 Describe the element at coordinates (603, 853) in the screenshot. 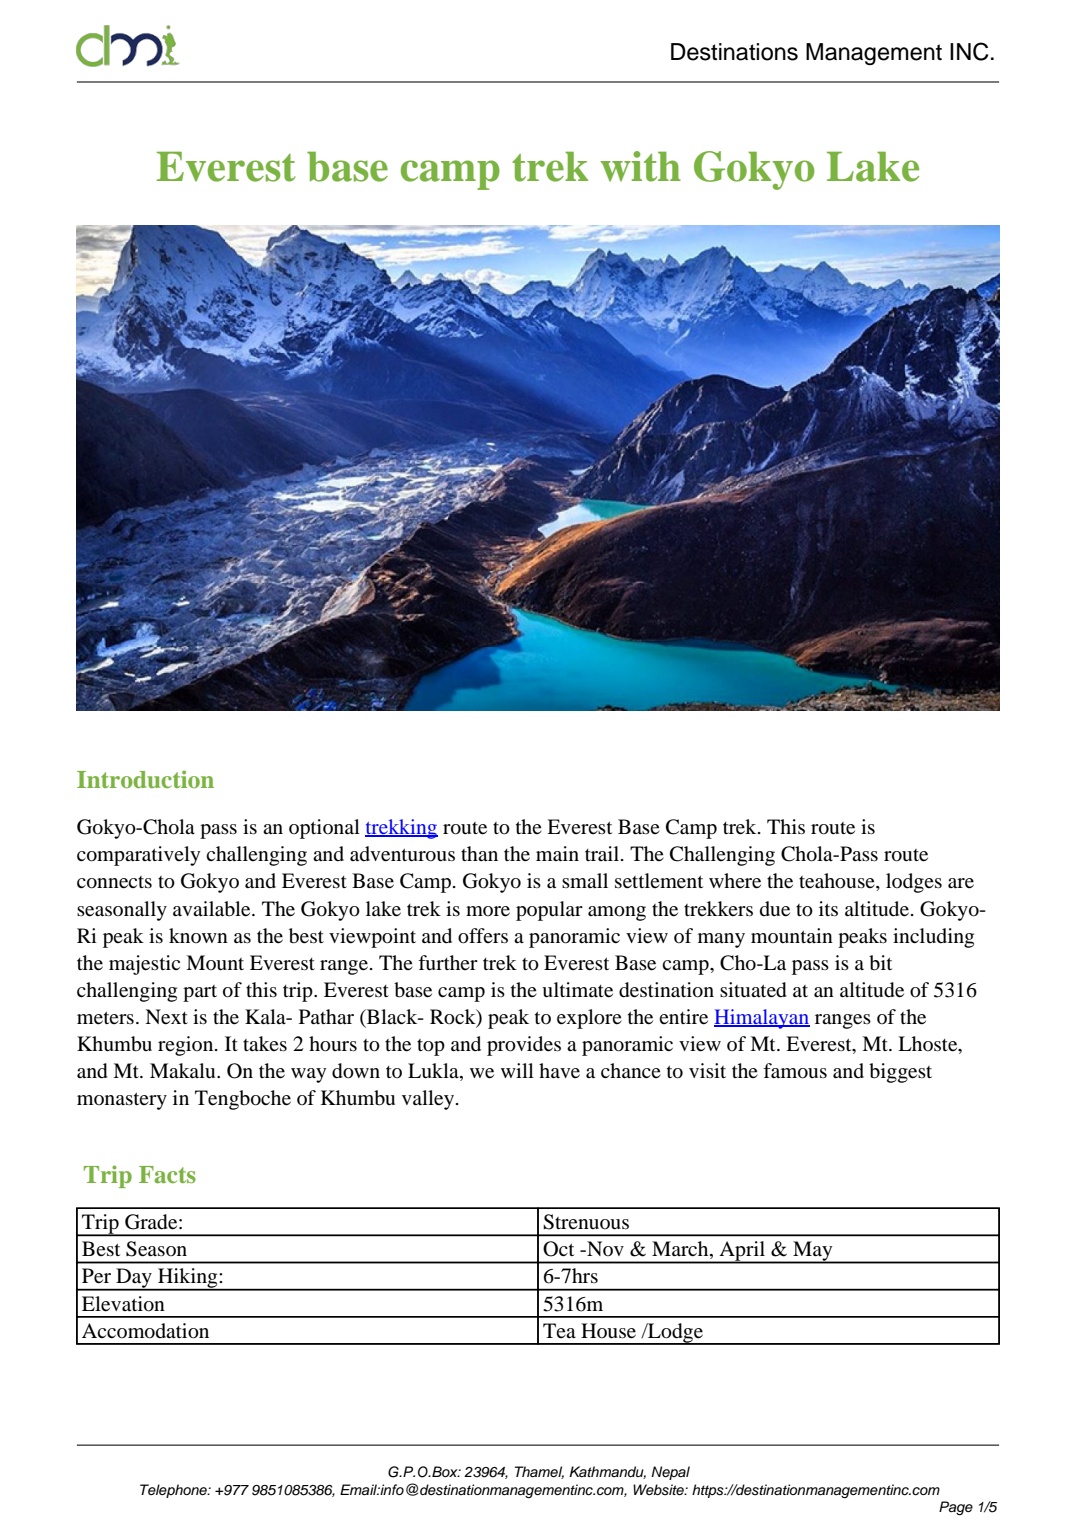

I see `trail` at that location.
